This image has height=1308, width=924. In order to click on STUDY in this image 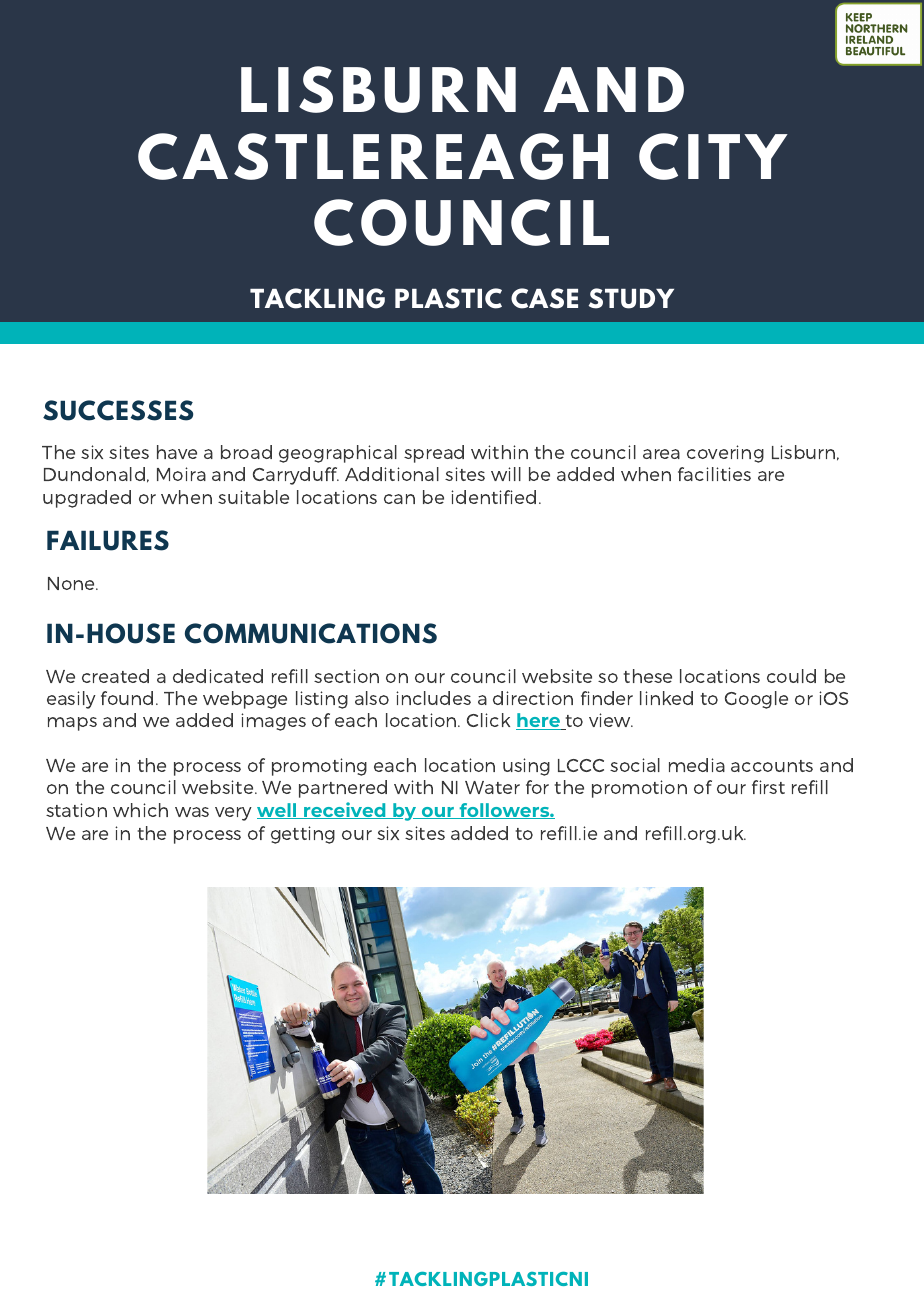, I will do `click(631, 298)`.
